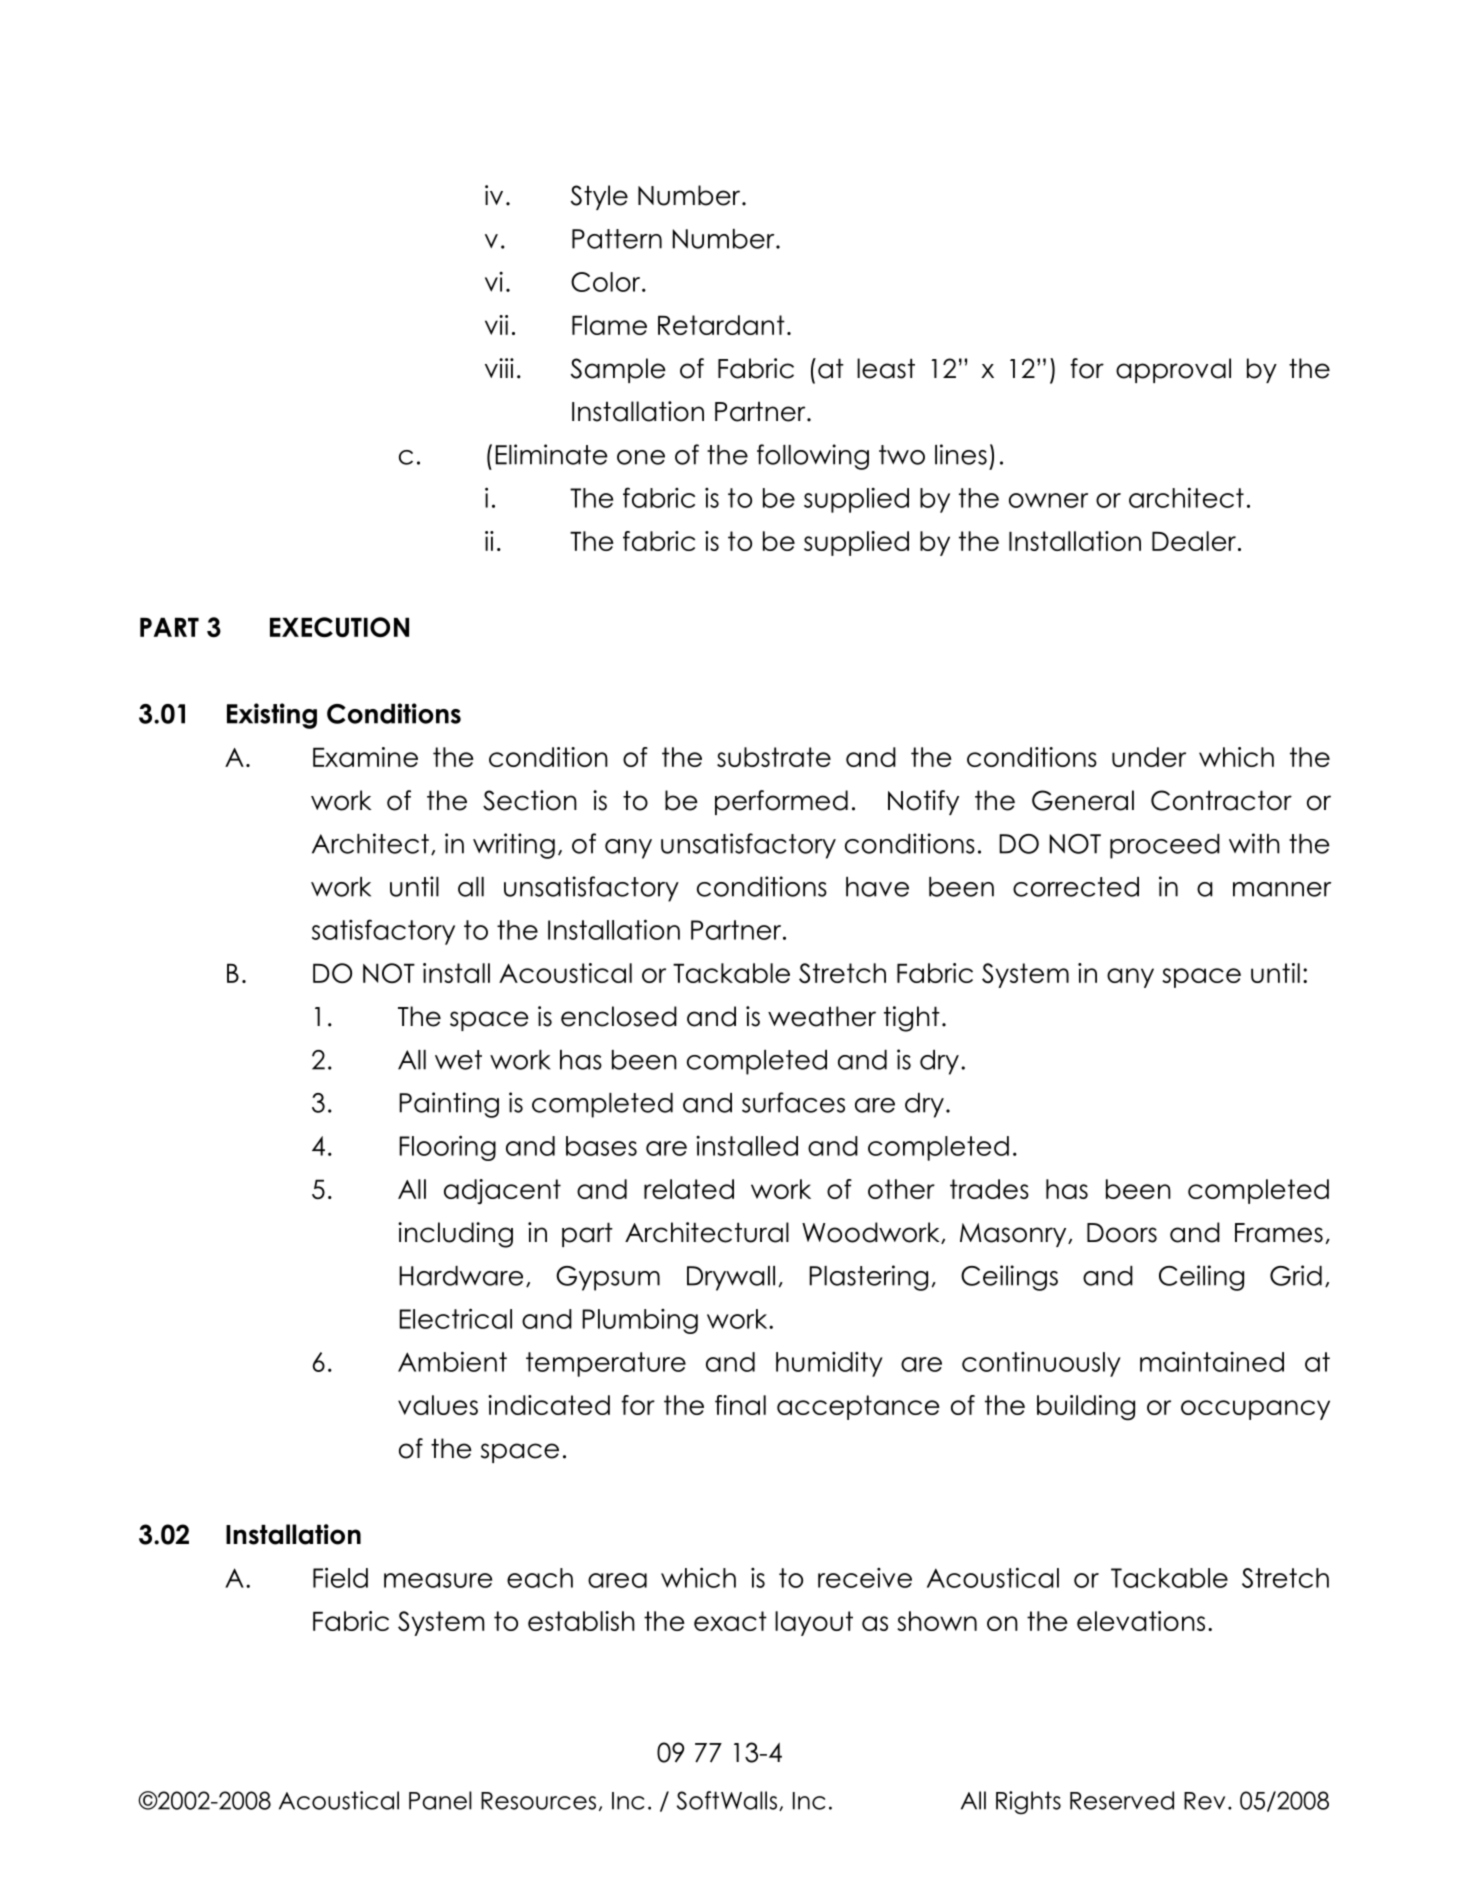 This screenshot has width=1469, height=1901. What do you see at coordinates (721, 325) in the screenshot?
I see `Retardant` at bounding box center [721, 325].
